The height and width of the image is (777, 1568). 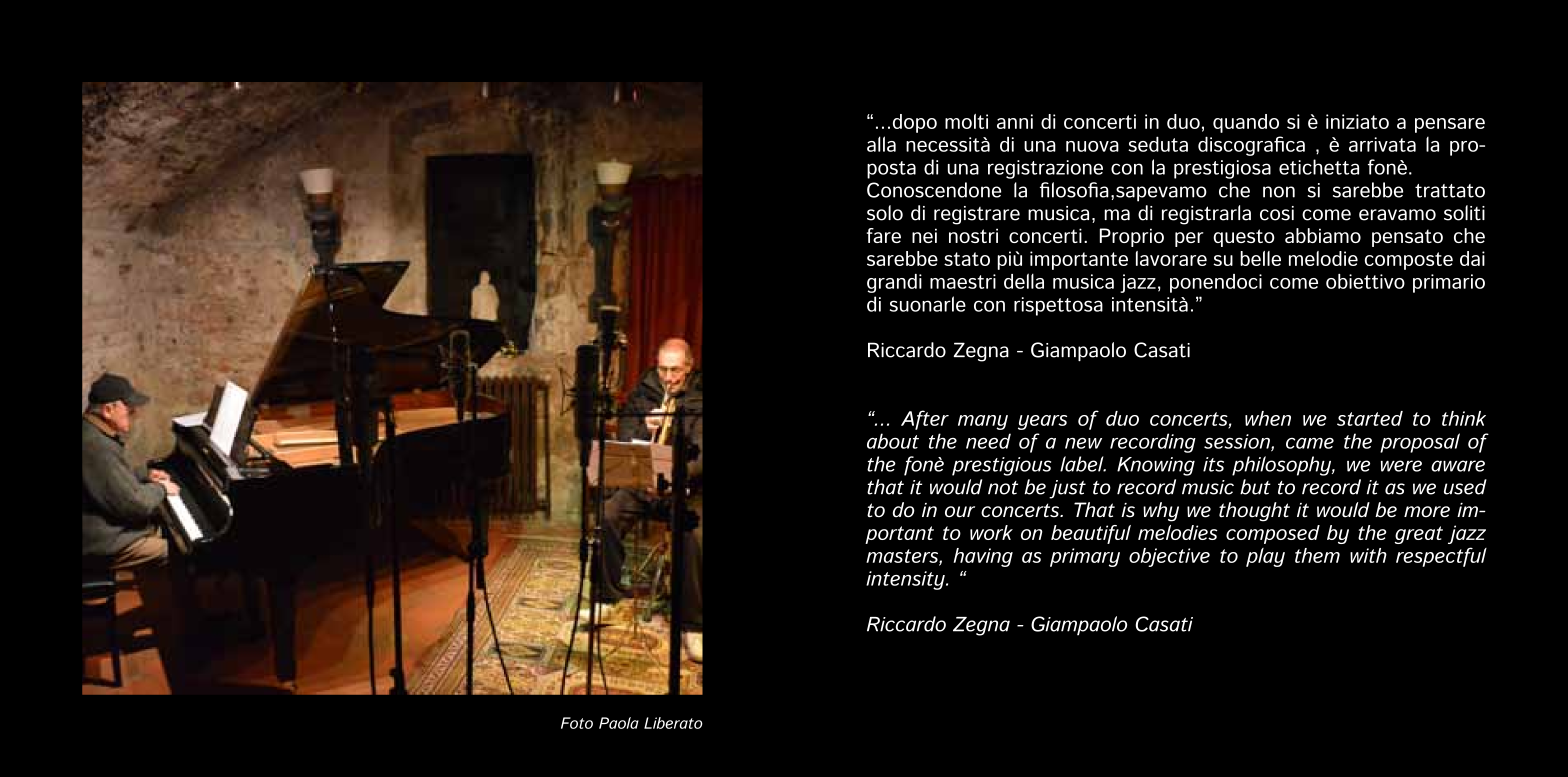 I want to click on belle, so click(x=1260, y=258).
